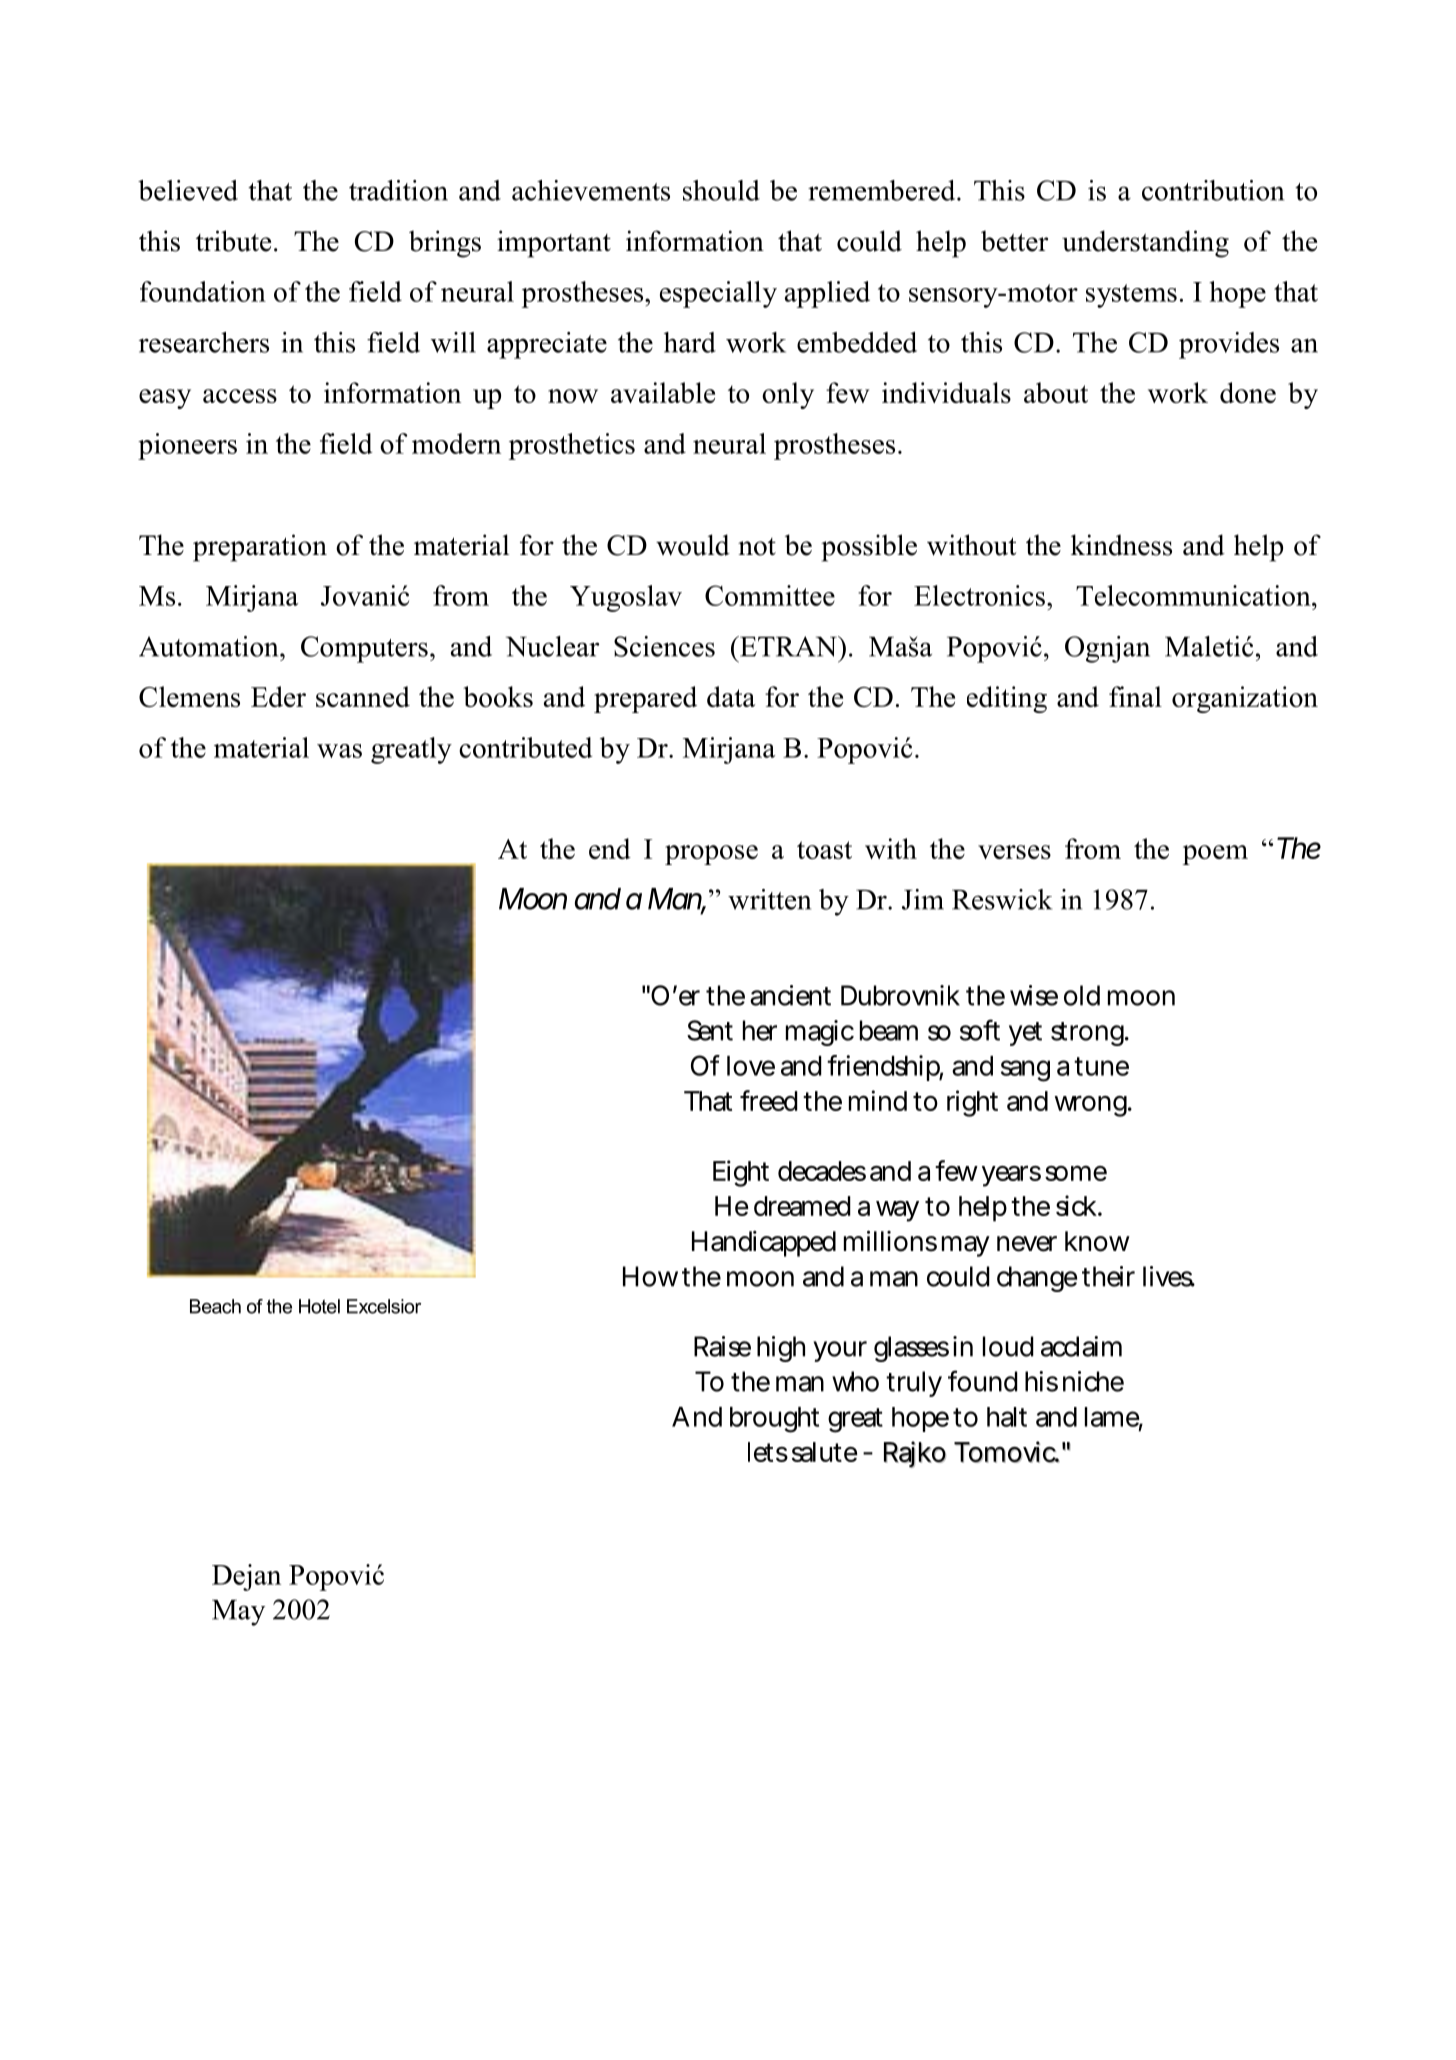 This image has height=2060, width=1456. I want to click on Sent, so click(710, 1030).
